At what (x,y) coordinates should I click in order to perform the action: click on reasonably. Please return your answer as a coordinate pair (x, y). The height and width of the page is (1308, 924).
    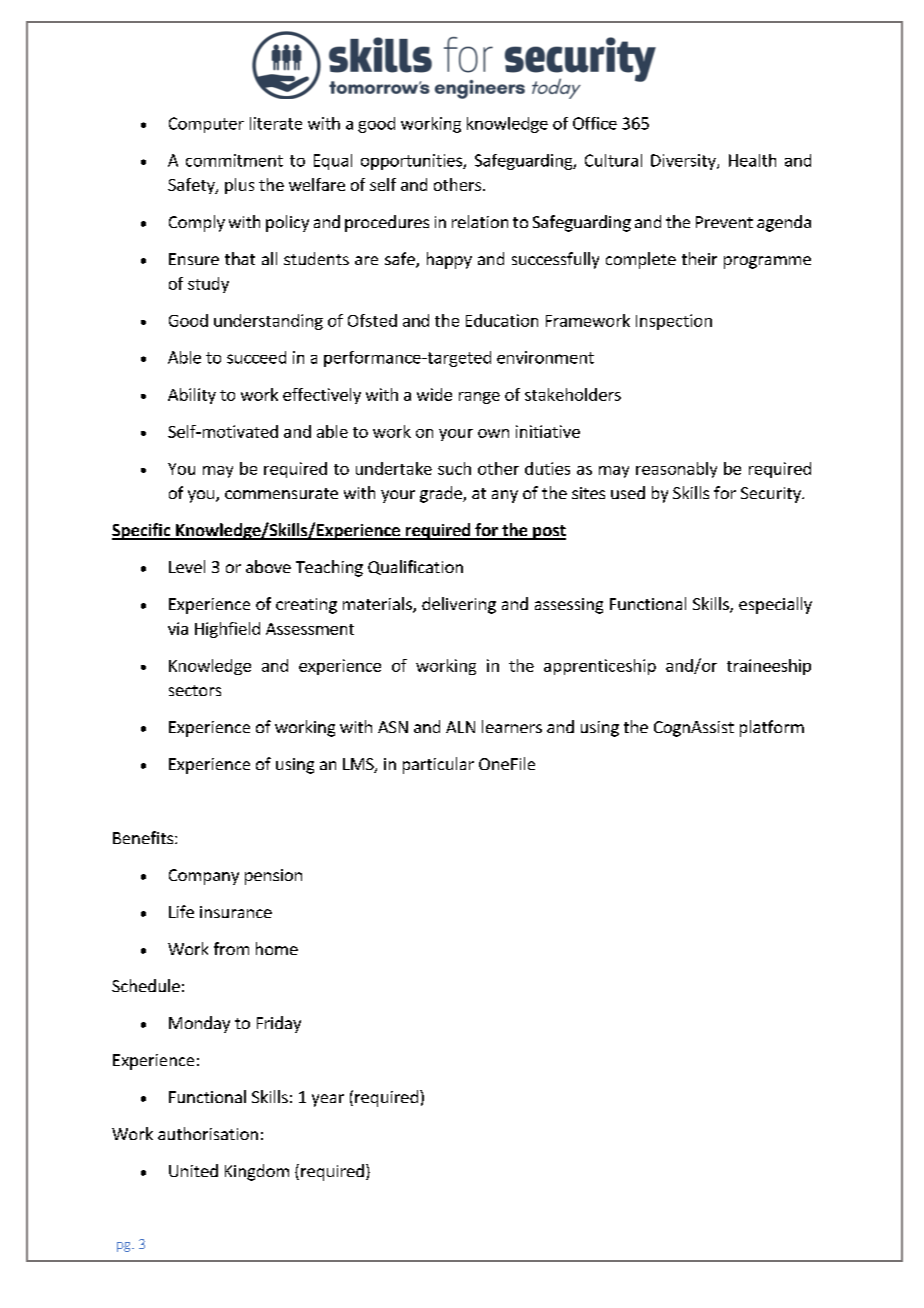
    Looking at the image, I should click on (676, 470).
